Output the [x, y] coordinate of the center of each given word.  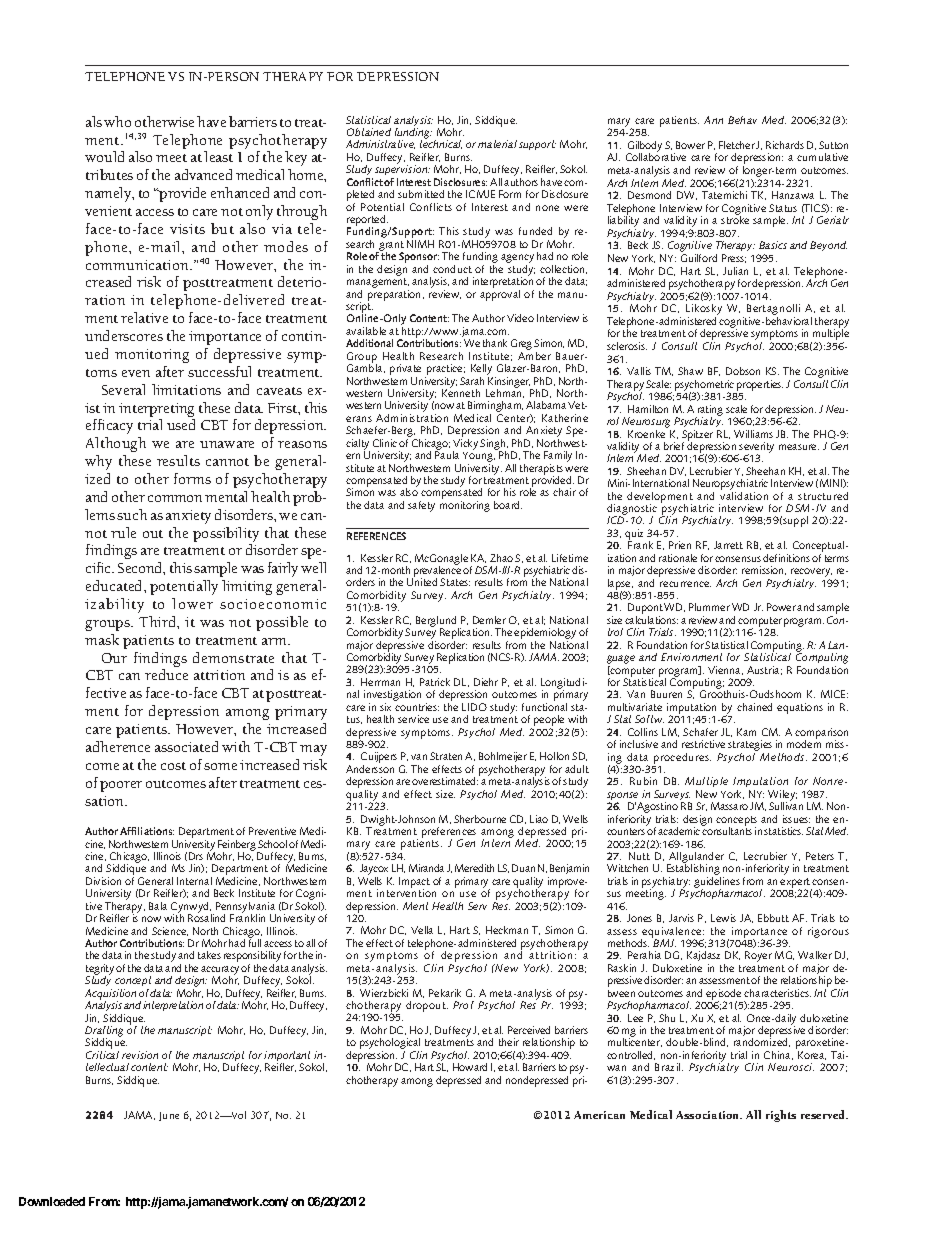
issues [796, 819]
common [175, 498]
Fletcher [737, 145]
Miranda [426, 868]
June [169, 1116]
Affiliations [147, 831]
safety [421, 506]
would [104, 156]
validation [744, 496]
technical [441, 143]
